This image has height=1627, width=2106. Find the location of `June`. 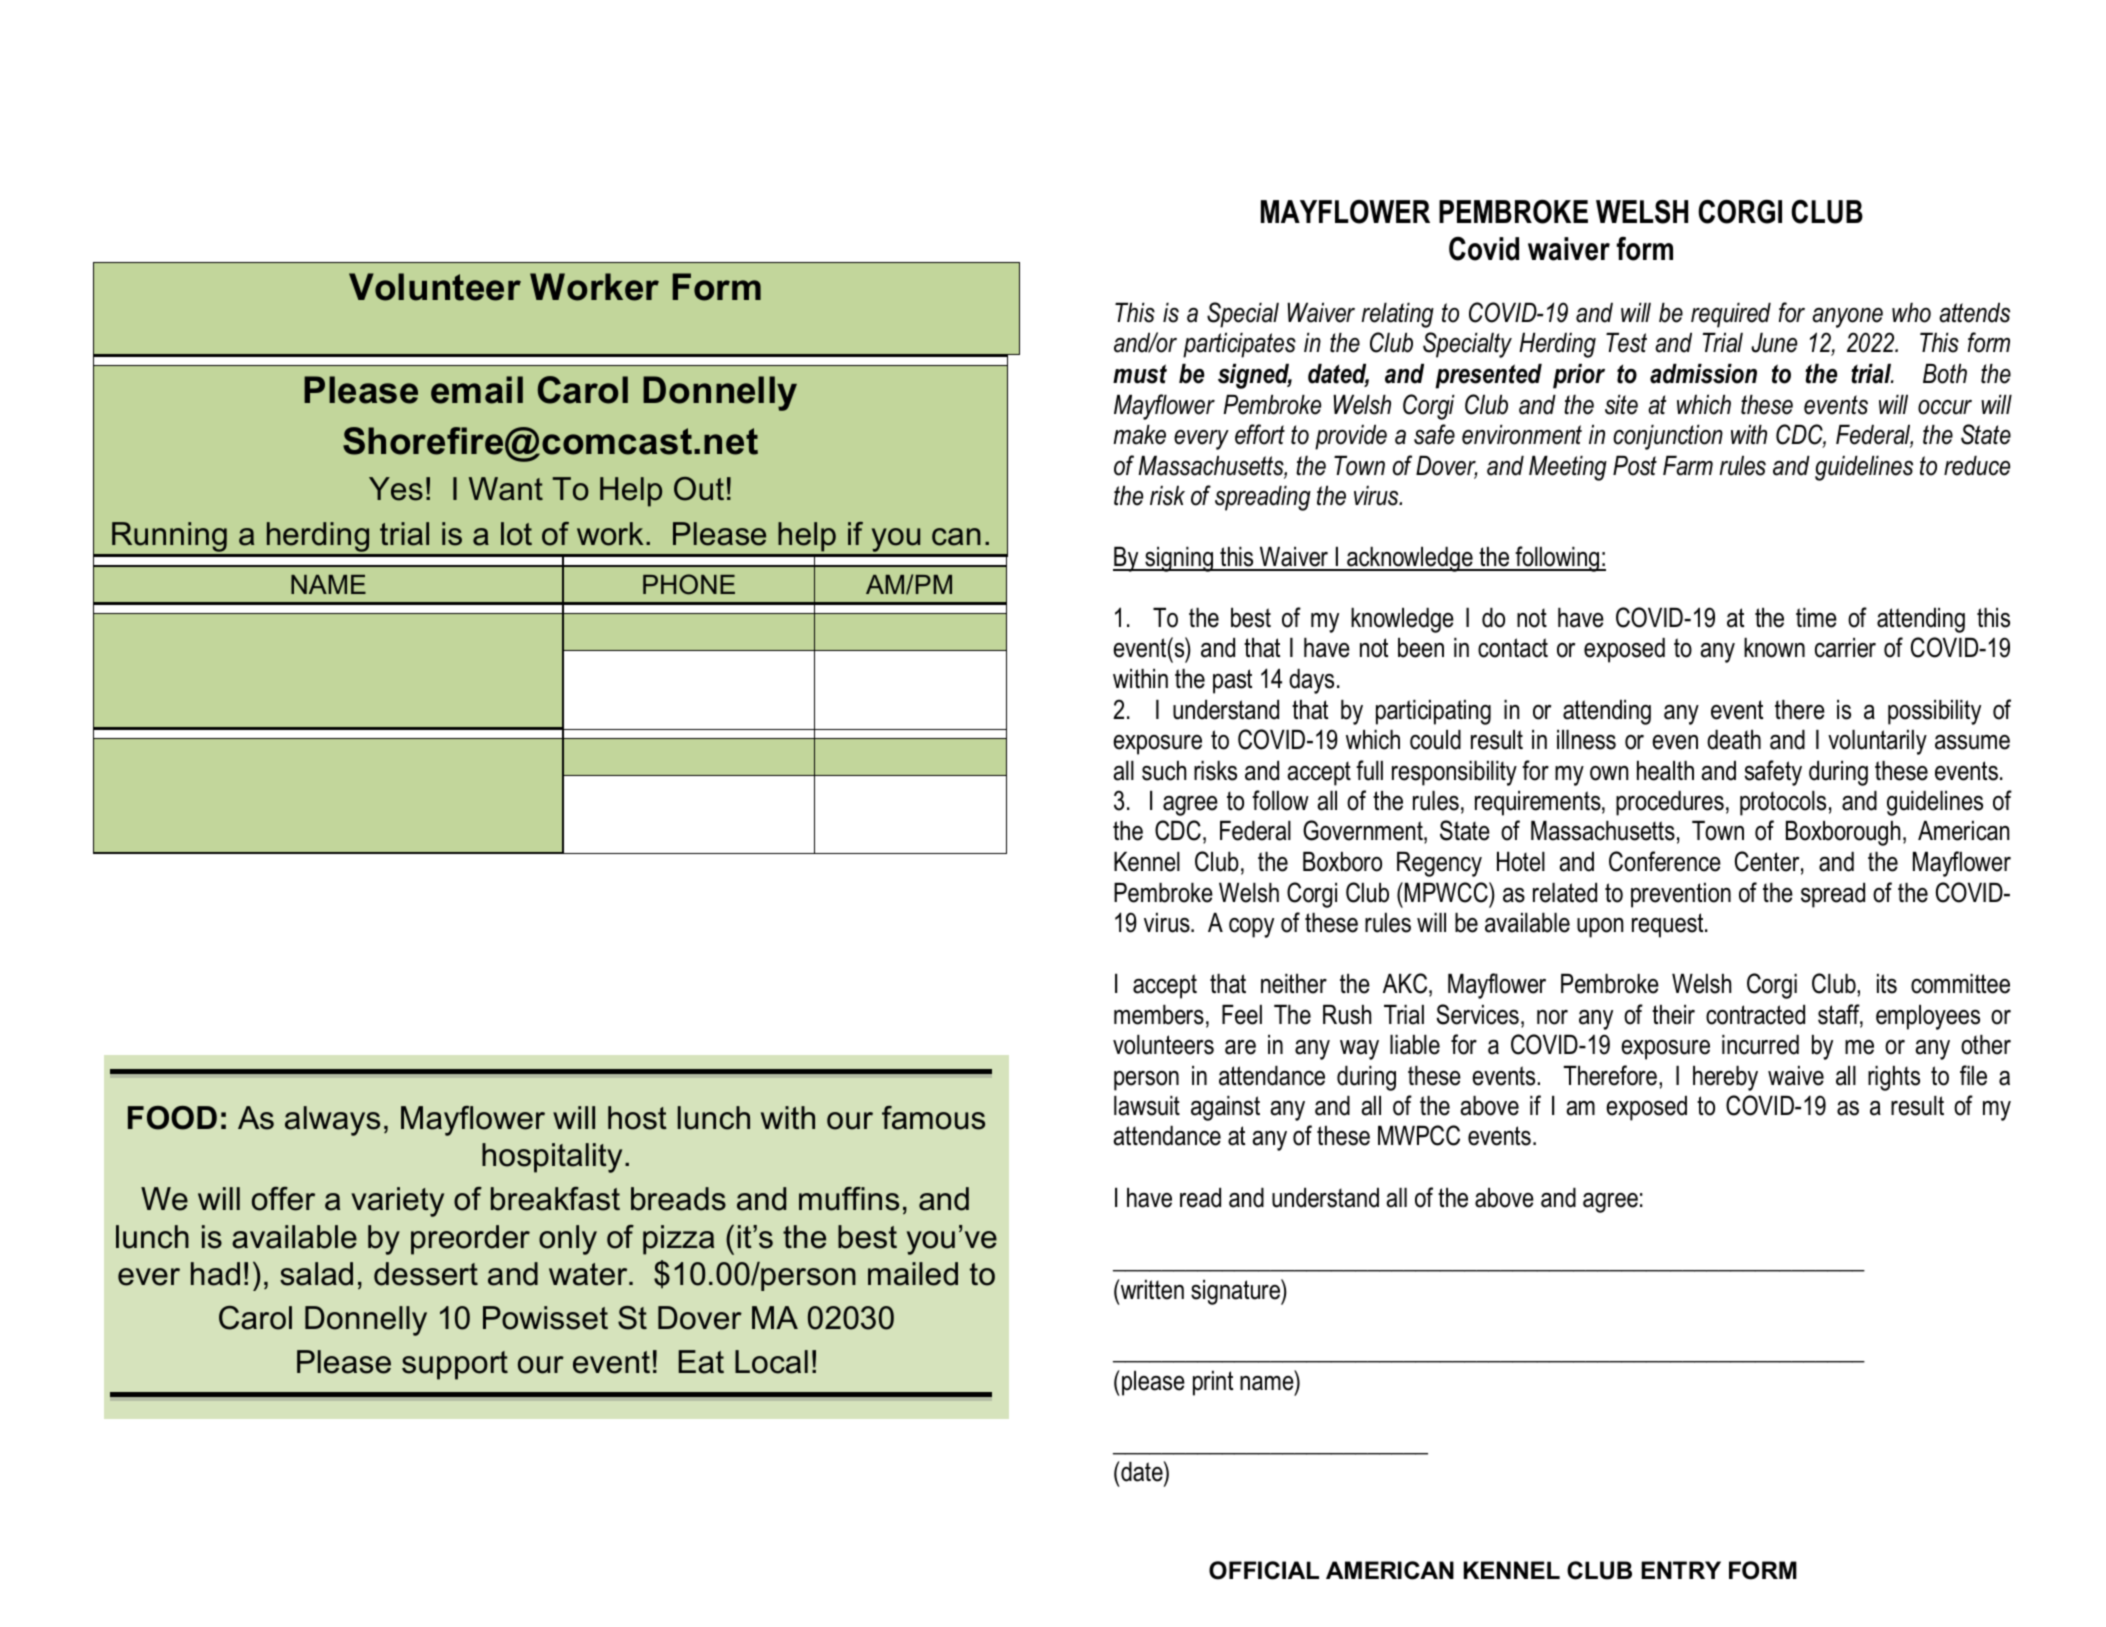

June is located at coordinates (1774, 343).
